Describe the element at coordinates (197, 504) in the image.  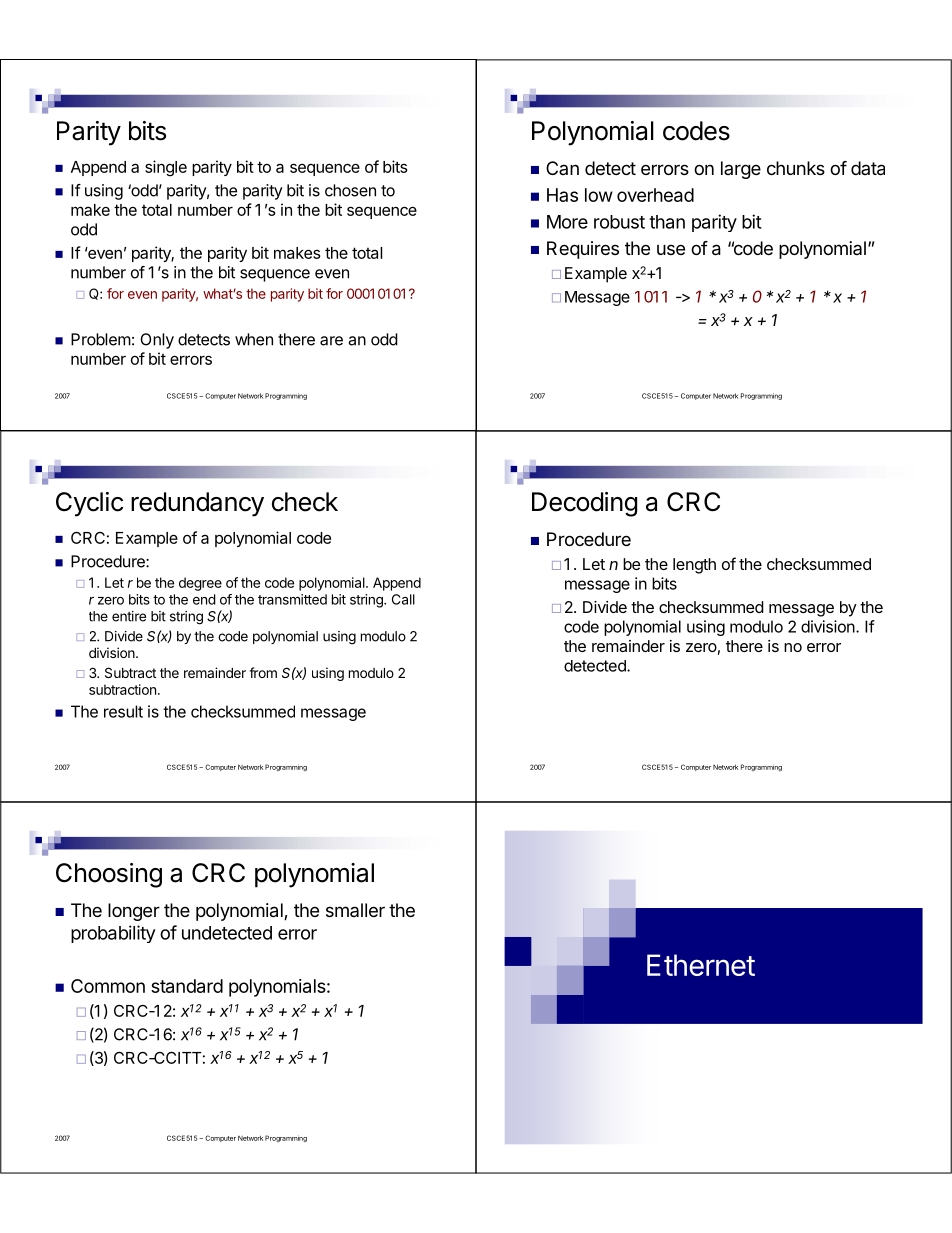
I see `redundancy` at that location.
